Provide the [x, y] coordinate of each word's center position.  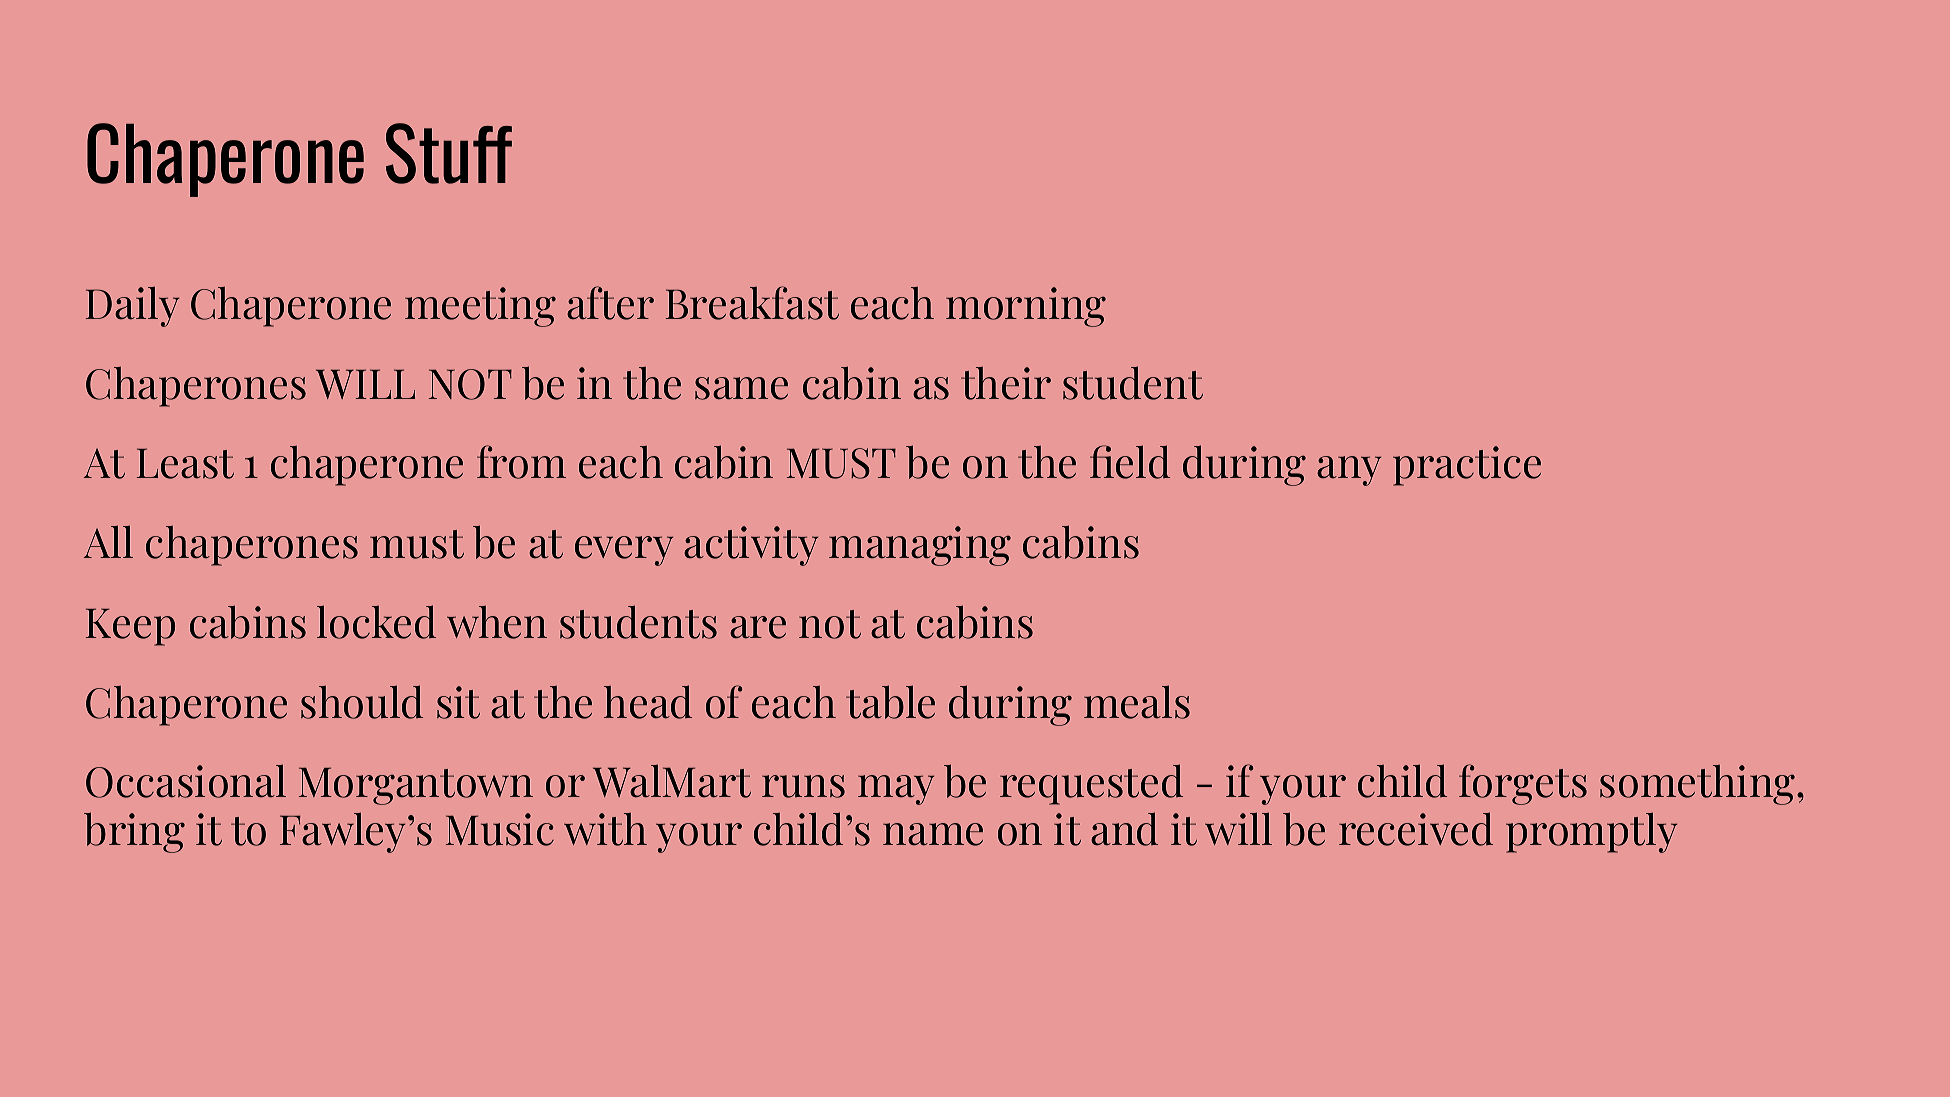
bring [134, 832]
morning [1026, 307]
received [1416, 829]
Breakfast [752, 303]
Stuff [449, 153]
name [933, 834]
